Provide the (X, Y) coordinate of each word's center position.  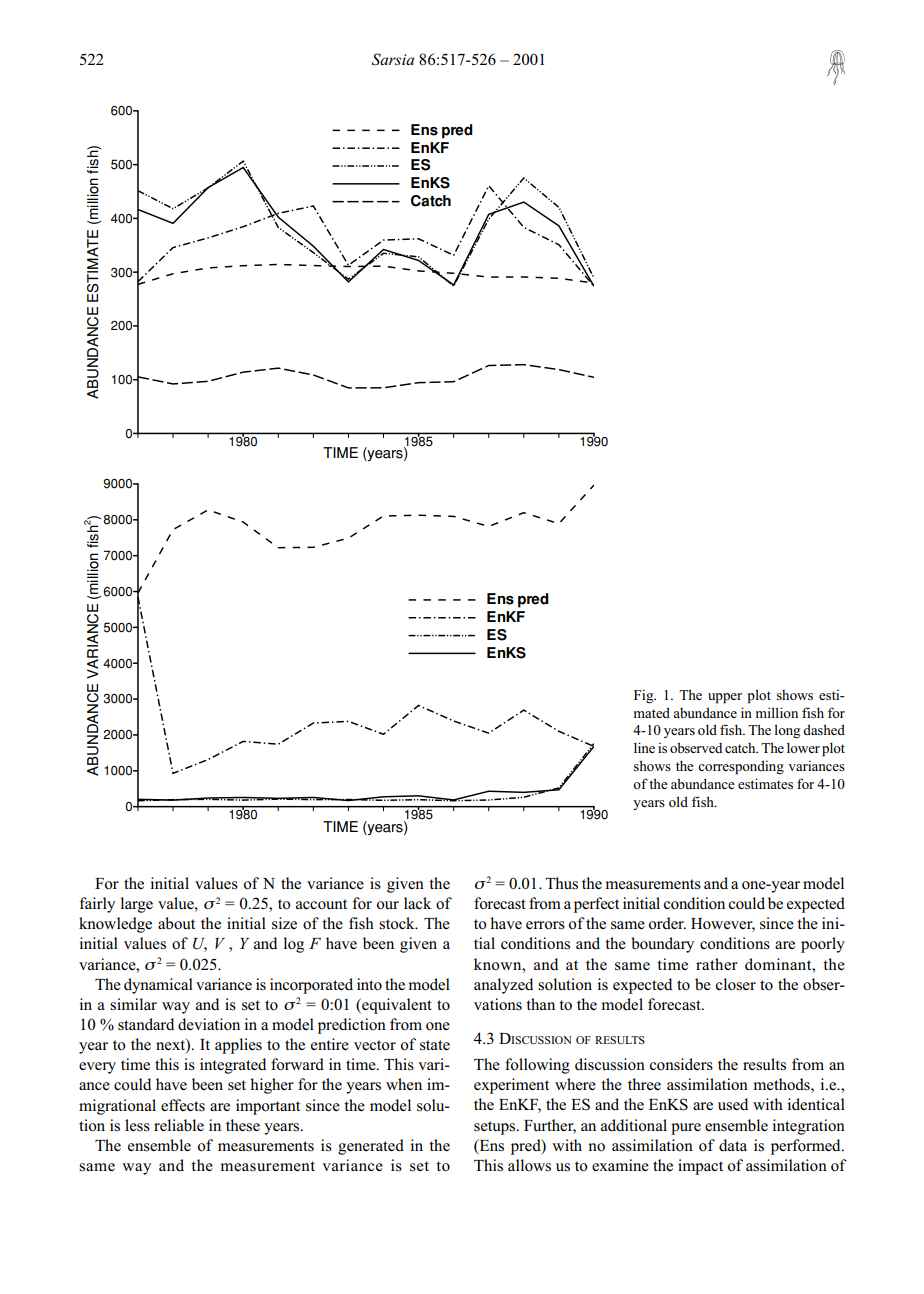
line (644, 747)
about (176, 923)
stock (398, 923)
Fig (645, 696)
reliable (179, 1125)
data (733, 1145)
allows (529, 1165)
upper (725, 698)
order (667, 923)
